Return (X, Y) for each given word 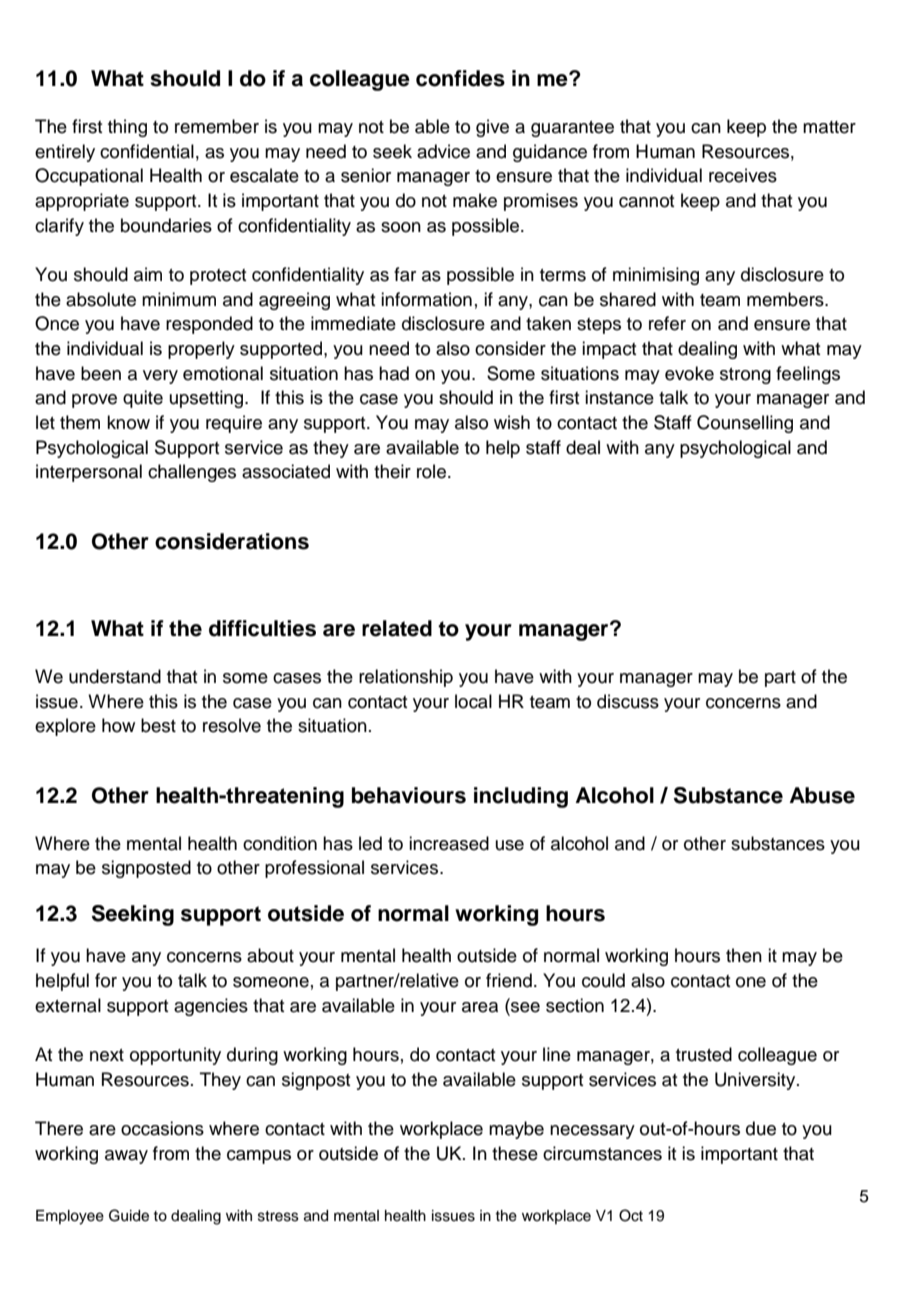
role (433, 471)
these (515, 1153)
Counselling (745, 424)
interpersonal (89, 473)
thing (127, 128)
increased (449, 843)
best (158, 725)
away (126, 1157)
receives (743, 175)
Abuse (822, 795)
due (761, 1128)
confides (460, 78)
